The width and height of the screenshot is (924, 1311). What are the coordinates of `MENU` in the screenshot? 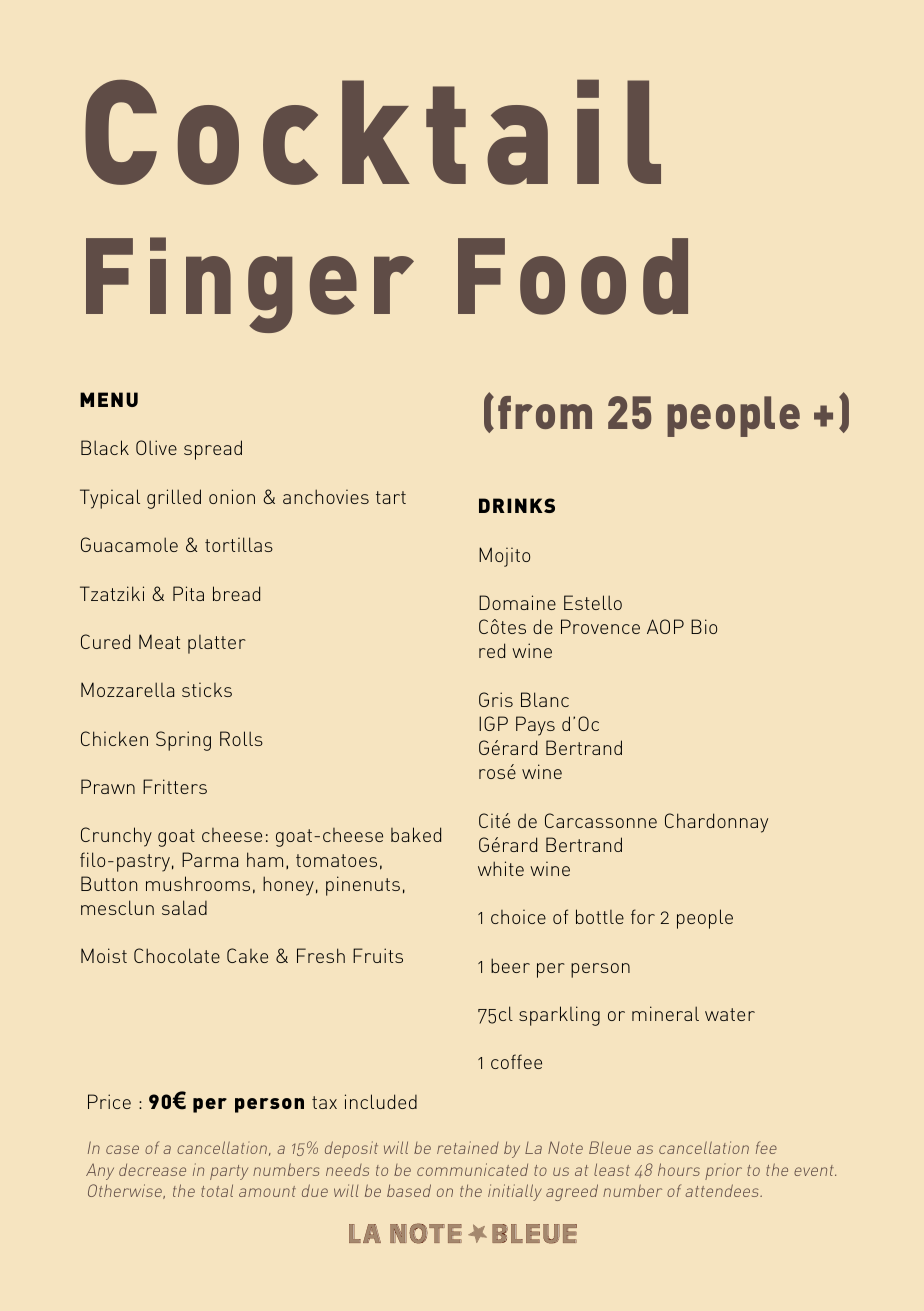 It's located at (109, 399).
